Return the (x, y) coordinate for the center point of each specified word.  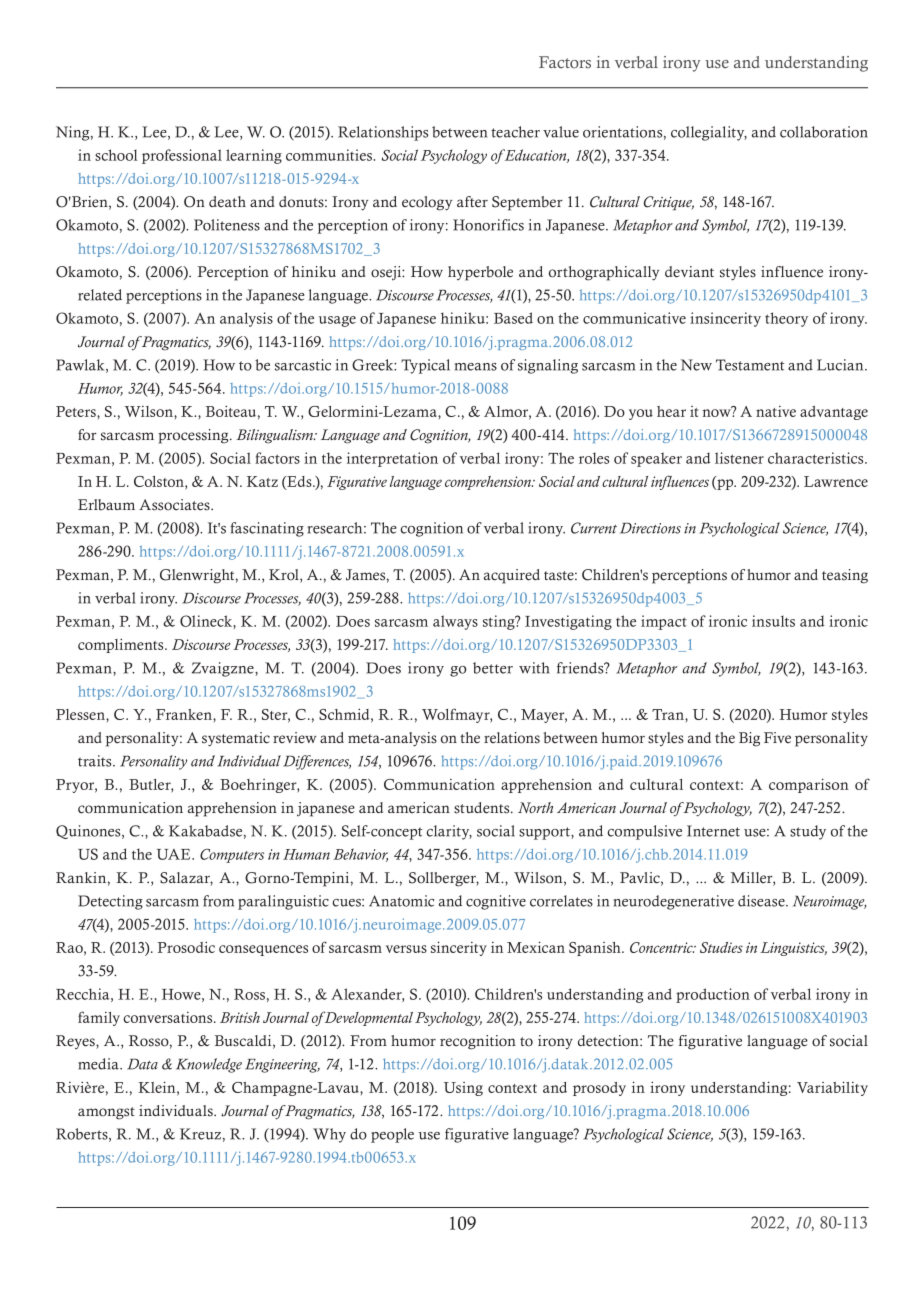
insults (773, 621)
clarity (449, 832)
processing (194, 436)
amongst (106, 1113)
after (472, 202)
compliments (122, 645)
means (476, 367)
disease (762, 901)
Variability (832, 1088)
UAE (175, 854)
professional (182, 156)
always (455, 622)
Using (463, 1089)
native (776, 411)
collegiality (709, 133)
